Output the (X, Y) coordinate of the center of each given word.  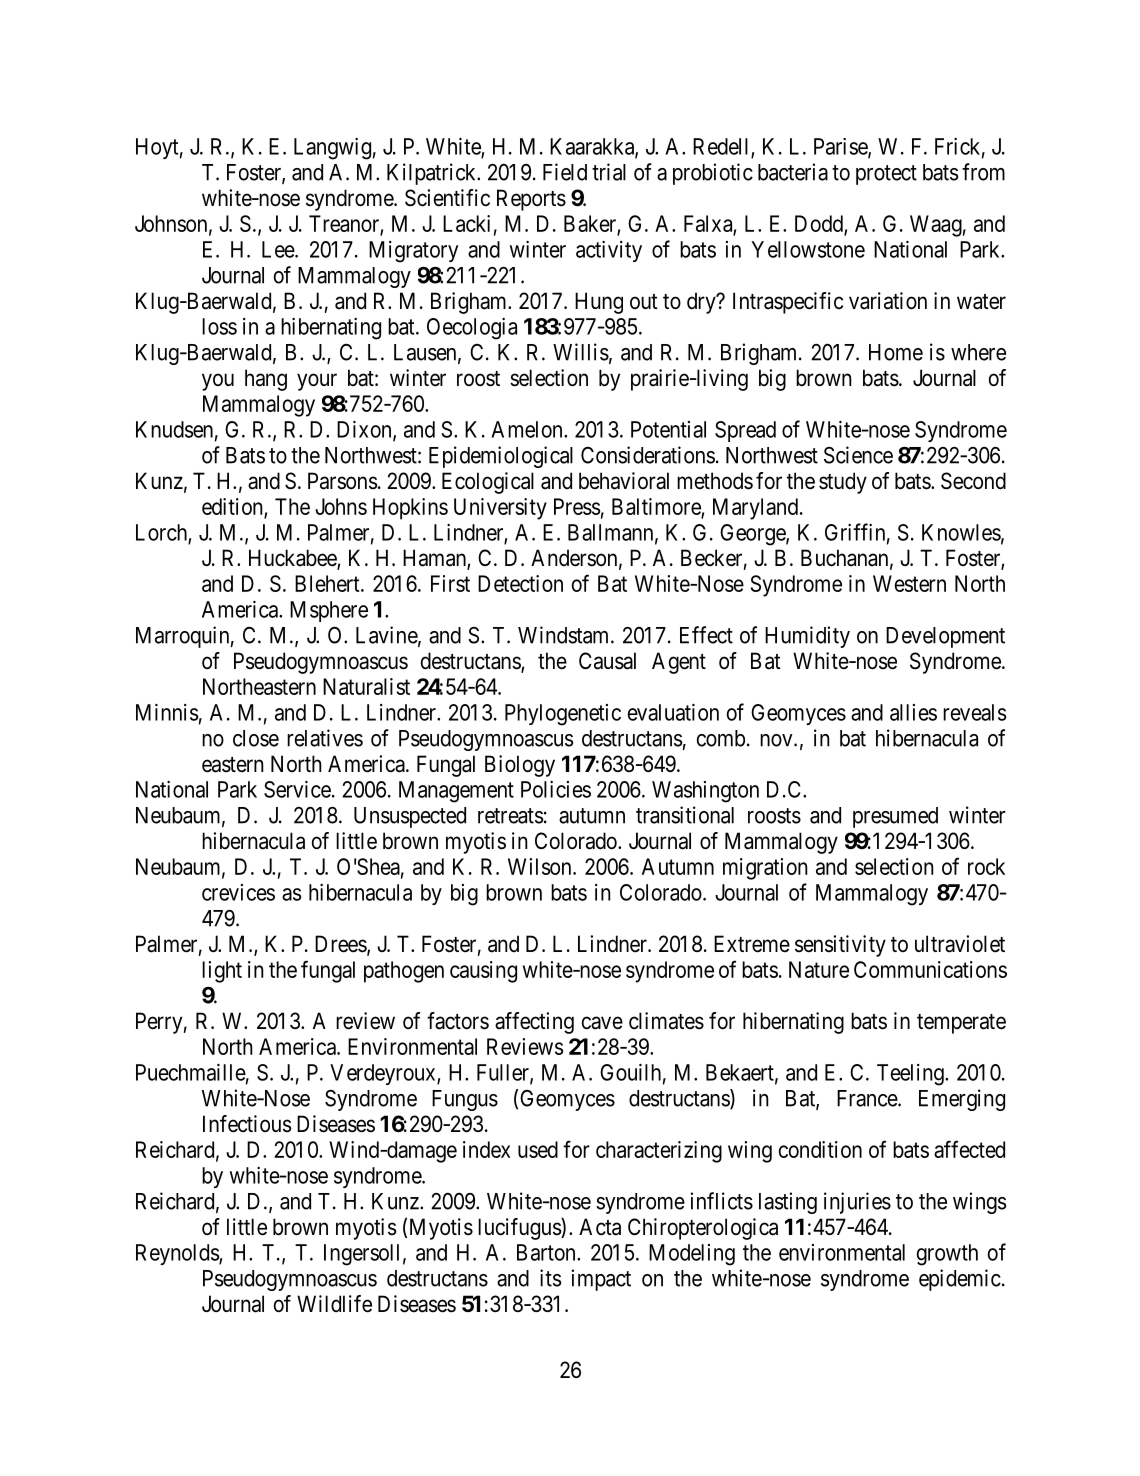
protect (886, 175)
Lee (279, 249)
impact (601, 1280)
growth (947, 1255)
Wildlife (334, 1304)
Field (565, 172)
